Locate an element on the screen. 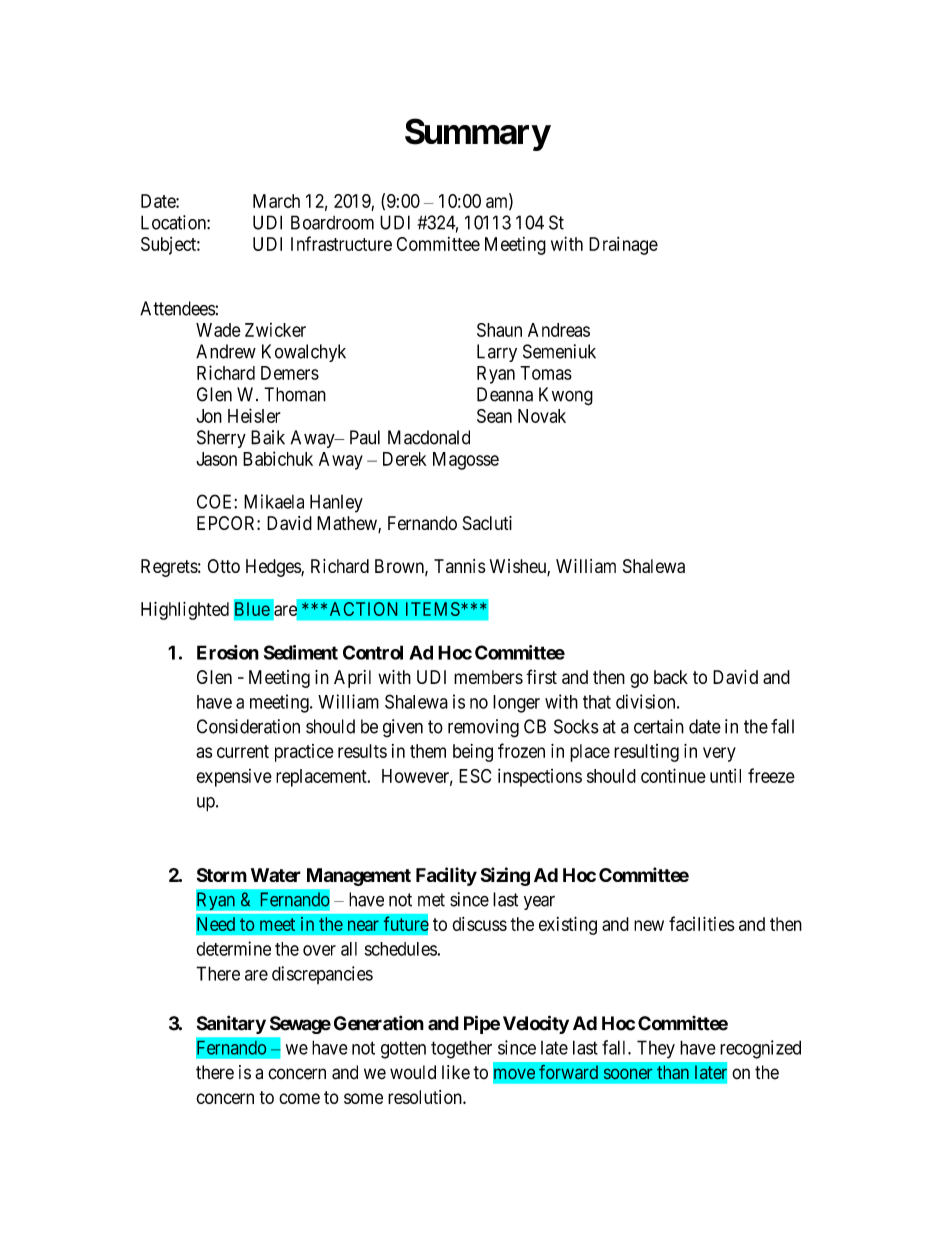  until is located at coordinates (725, 776).
